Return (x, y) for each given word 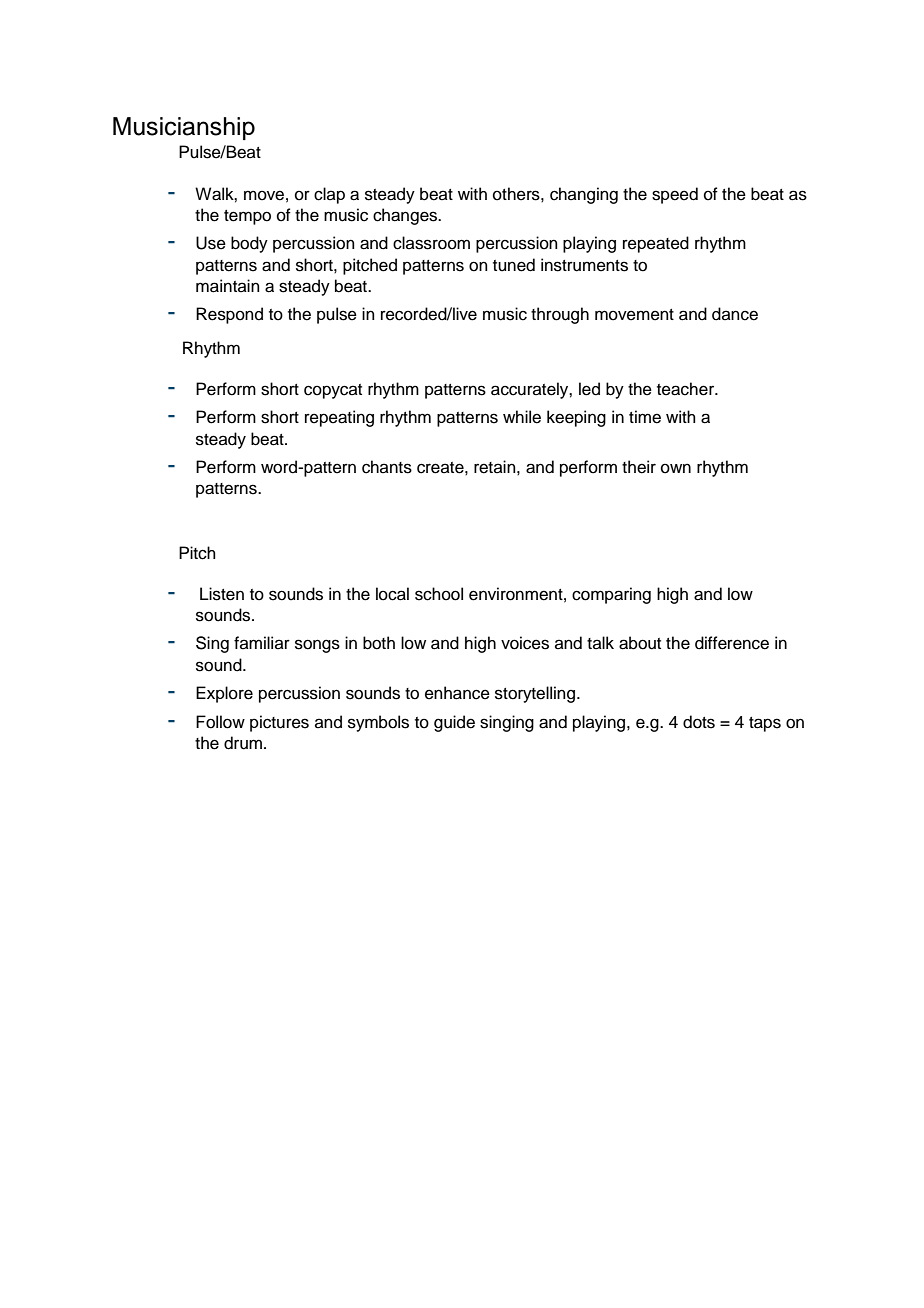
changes (406, 216)
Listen (222, 594)
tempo (247, 217)
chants (387, 467)
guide (454, 723)
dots (699, 722)
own (676, 468)
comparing (611, 595)
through (560, 315)
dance (735, 314)
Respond (229, 315)
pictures (279, 723)
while (522, 417)
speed (675, 195)
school (439, 594)
